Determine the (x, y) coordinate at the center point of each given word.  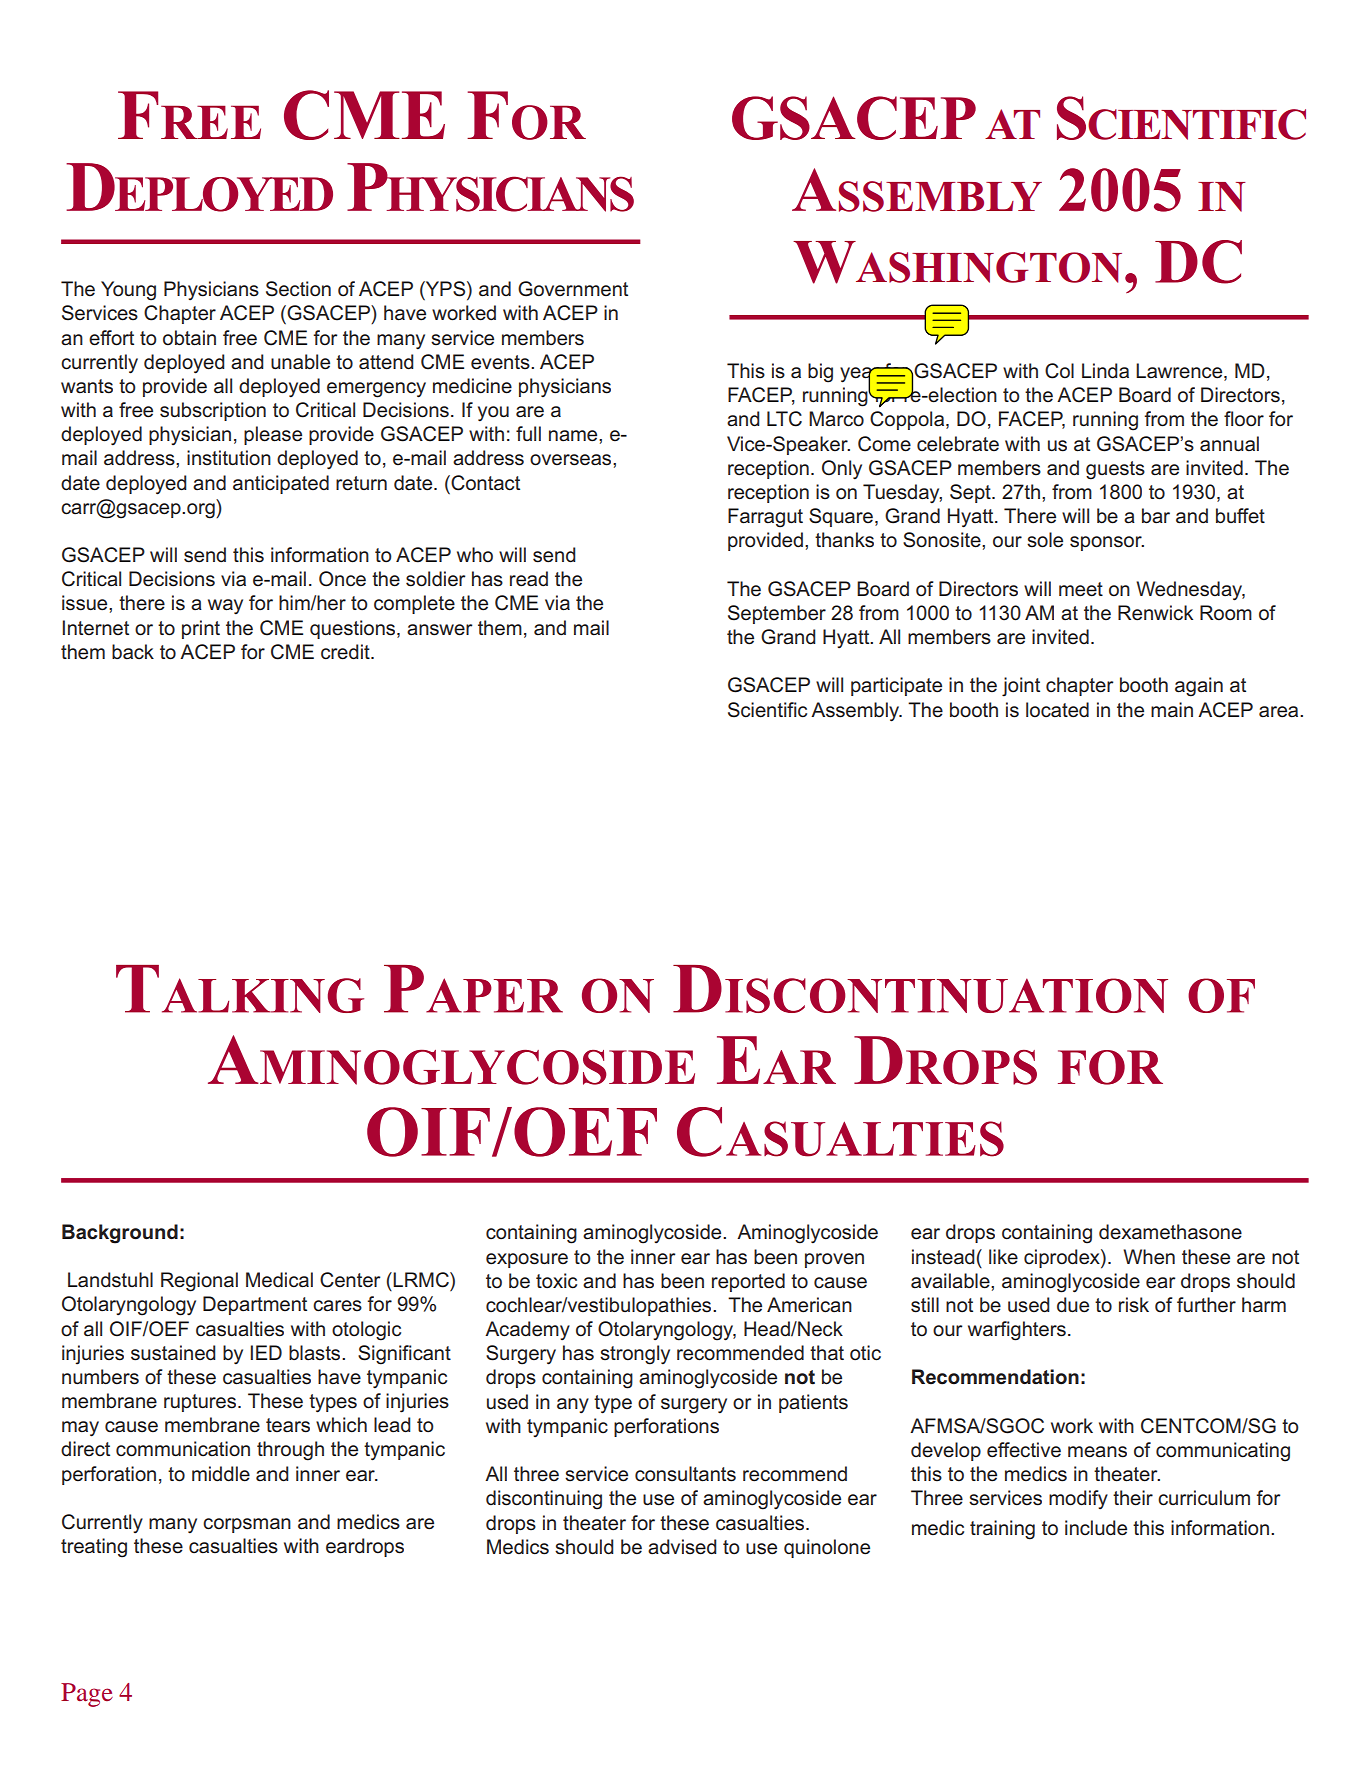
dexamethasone (1170, 1232)
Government (573, 289)
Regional (199, 1282)
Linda (1105, 371)
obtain (189, 338)
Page (87, 1695)
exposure (527, 1260)
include (1096, 1528)
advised (682, 1547)
